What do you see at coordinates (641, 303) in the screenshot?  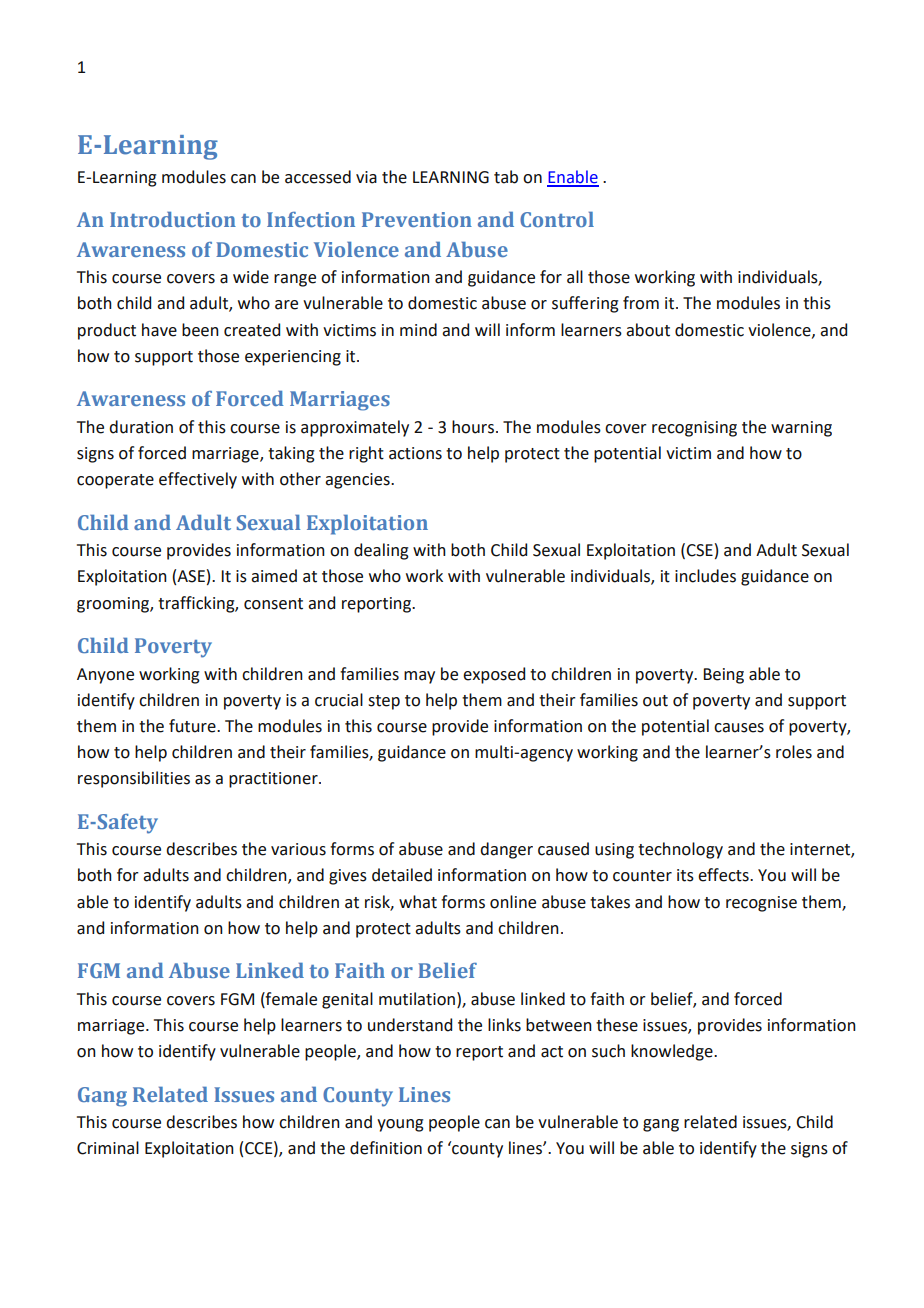 I see `from` at bounding box center [641, 303].
